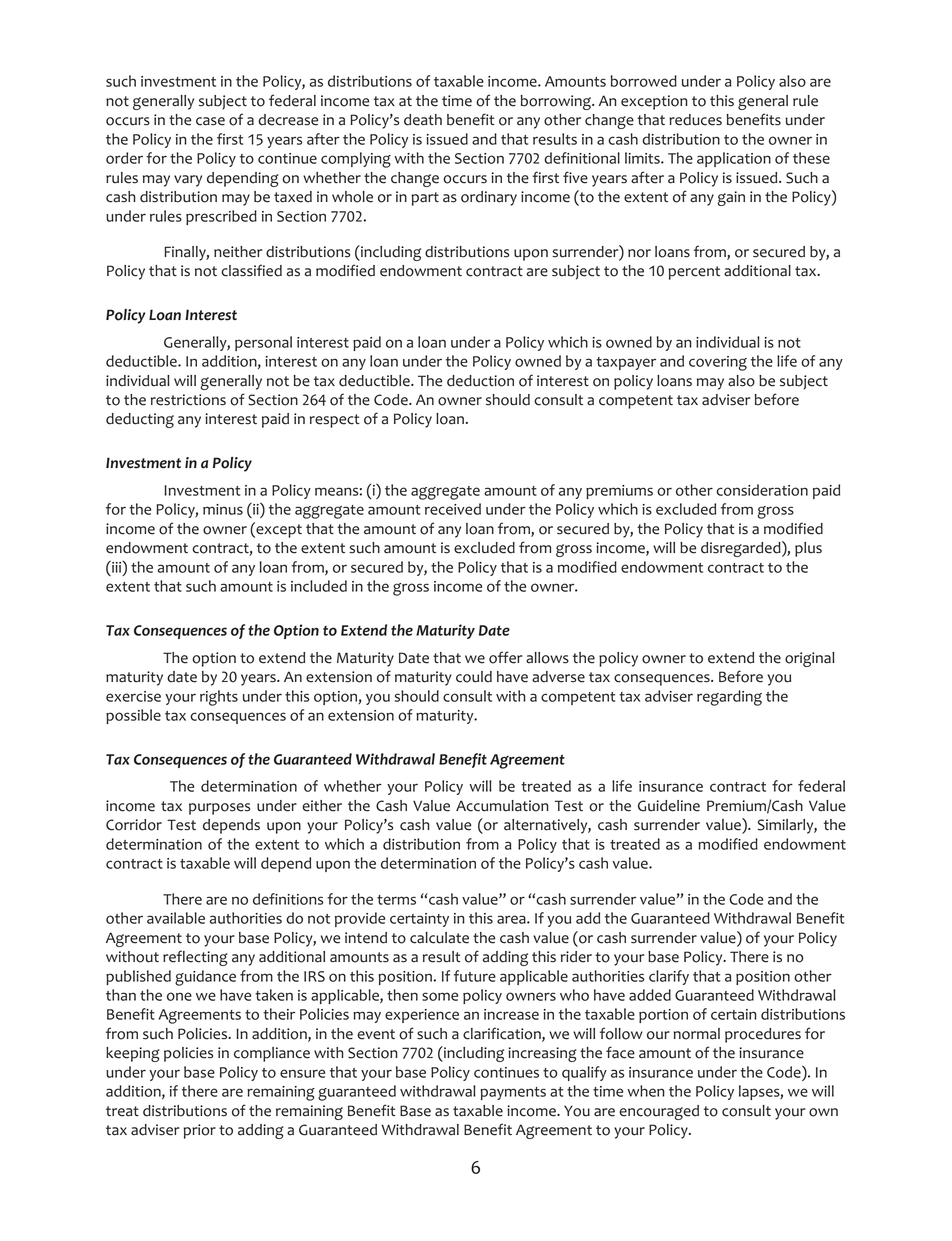  I want to click on original, so click(810, 659).
